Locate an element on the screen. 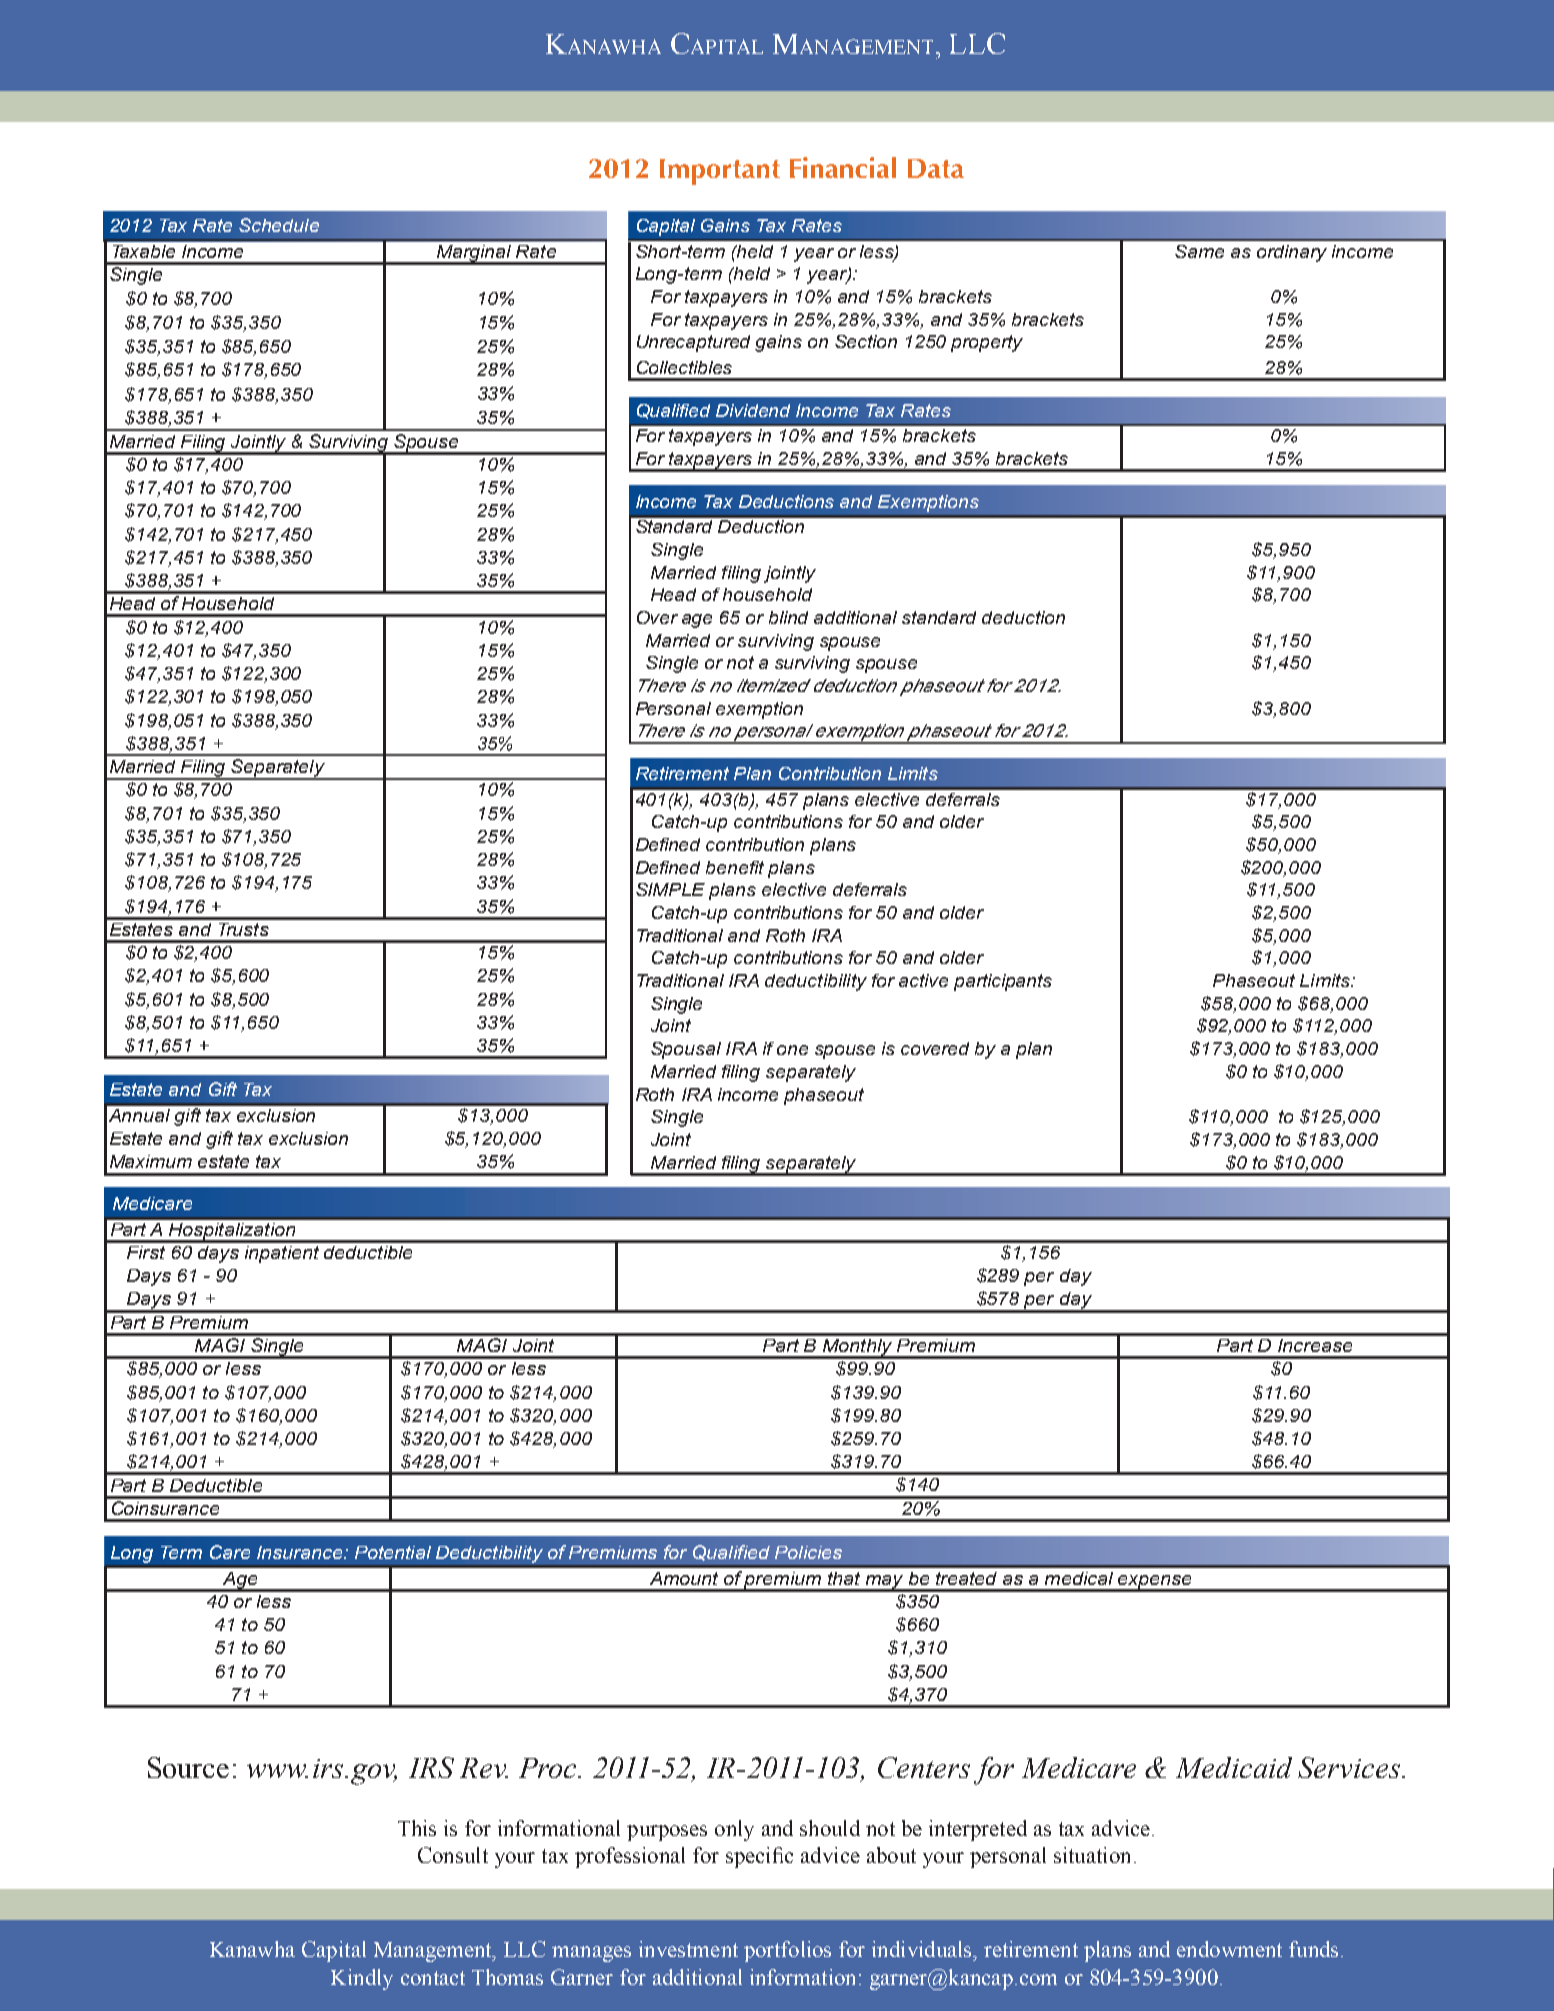 The image size is (1554, 2011). active is located at coordinates (923, 980).
